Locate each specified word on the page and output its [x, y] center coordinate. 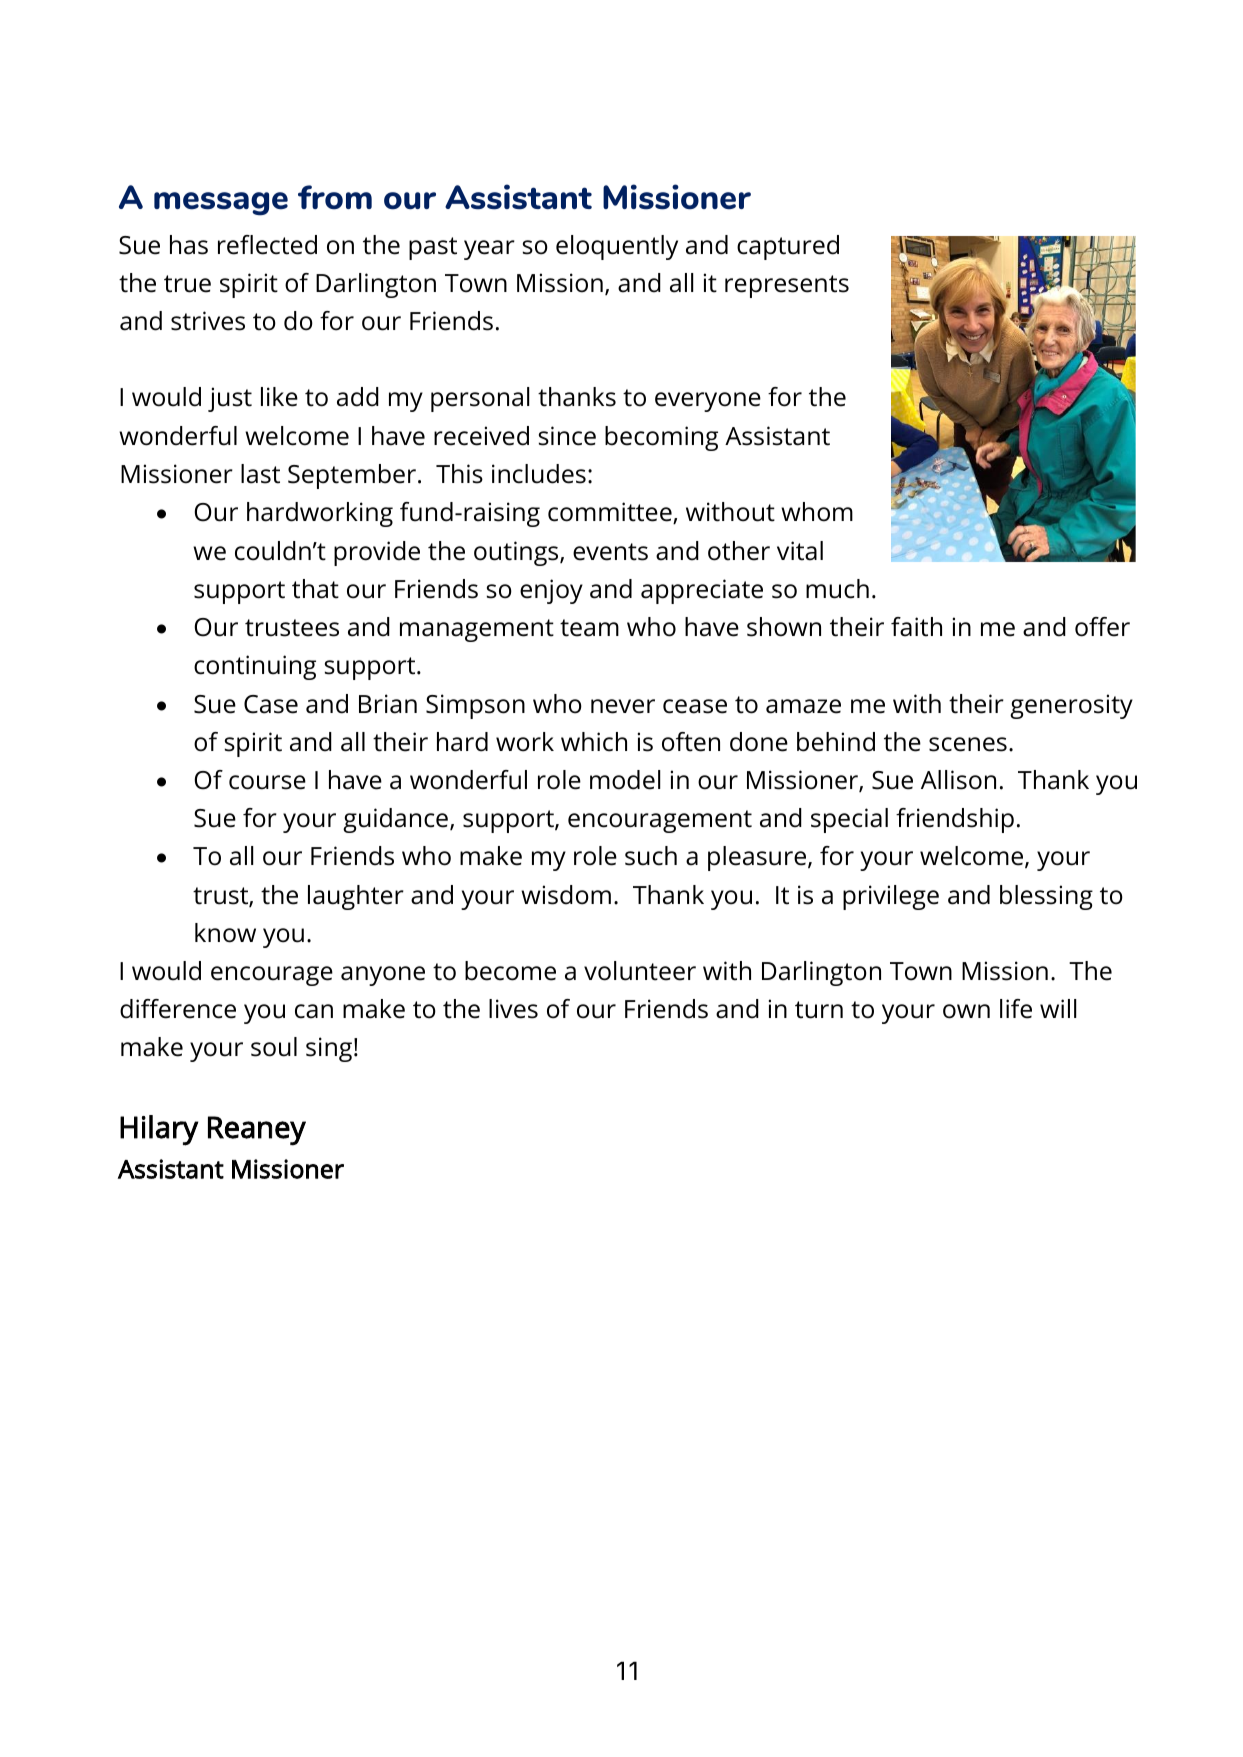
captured [788, 247]
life [1016, 1009]
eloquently [617, 247]
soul [274, 1047]
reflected [267, 245]
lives [513, 1009]
